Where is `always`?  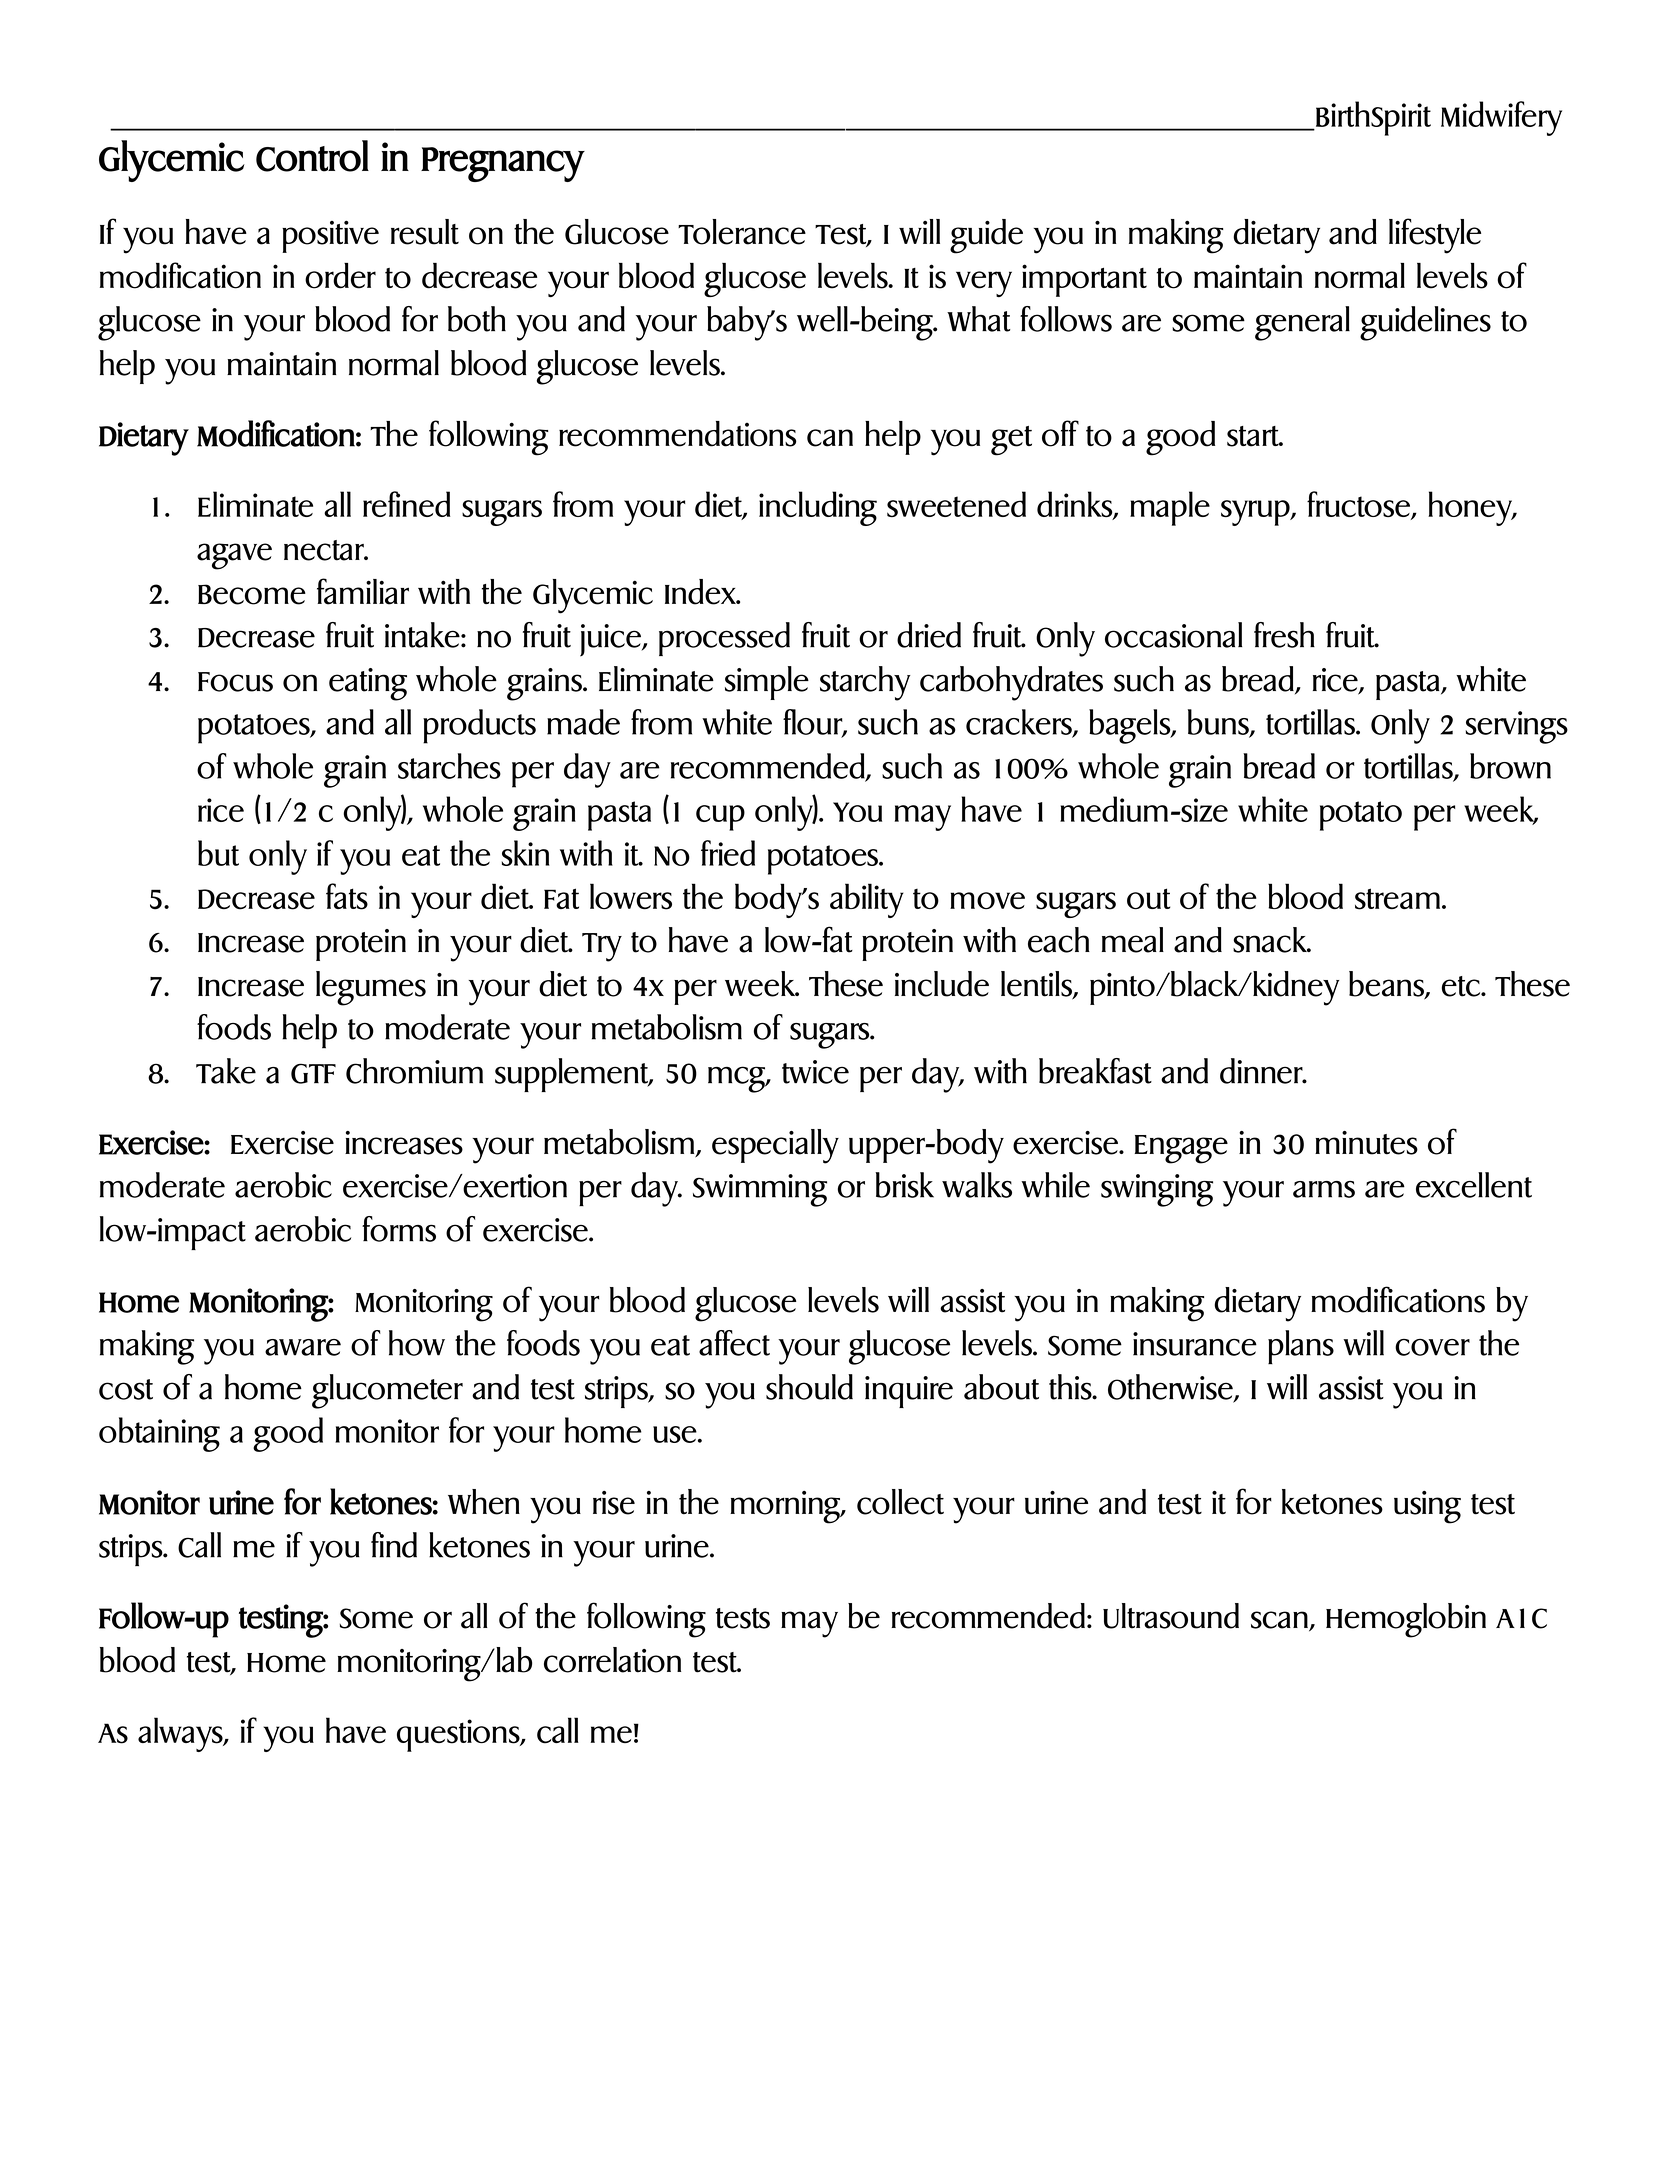
always is located at coordinates (181, 1734).
